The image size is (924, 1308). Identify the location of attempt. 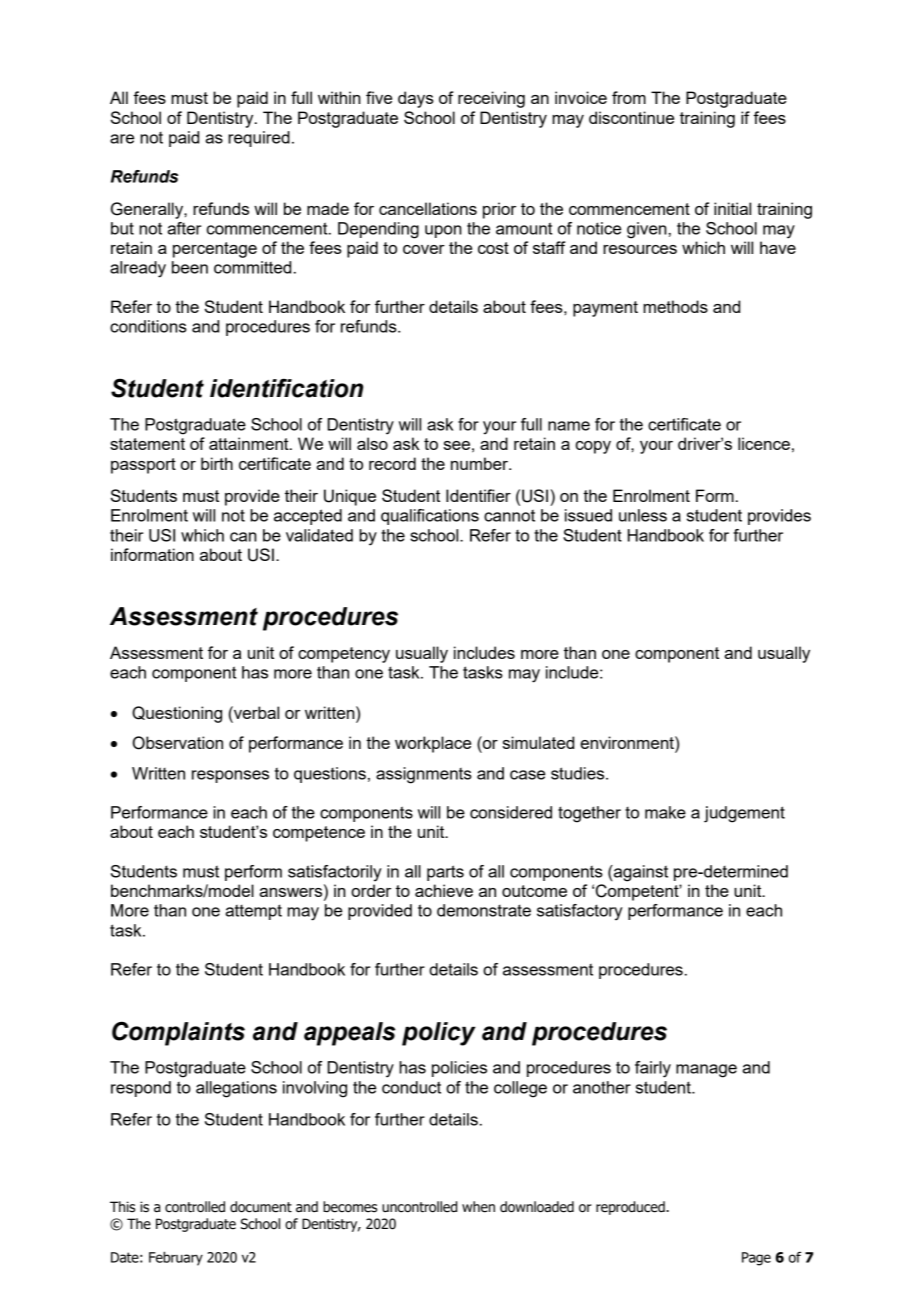
(254, 912).
